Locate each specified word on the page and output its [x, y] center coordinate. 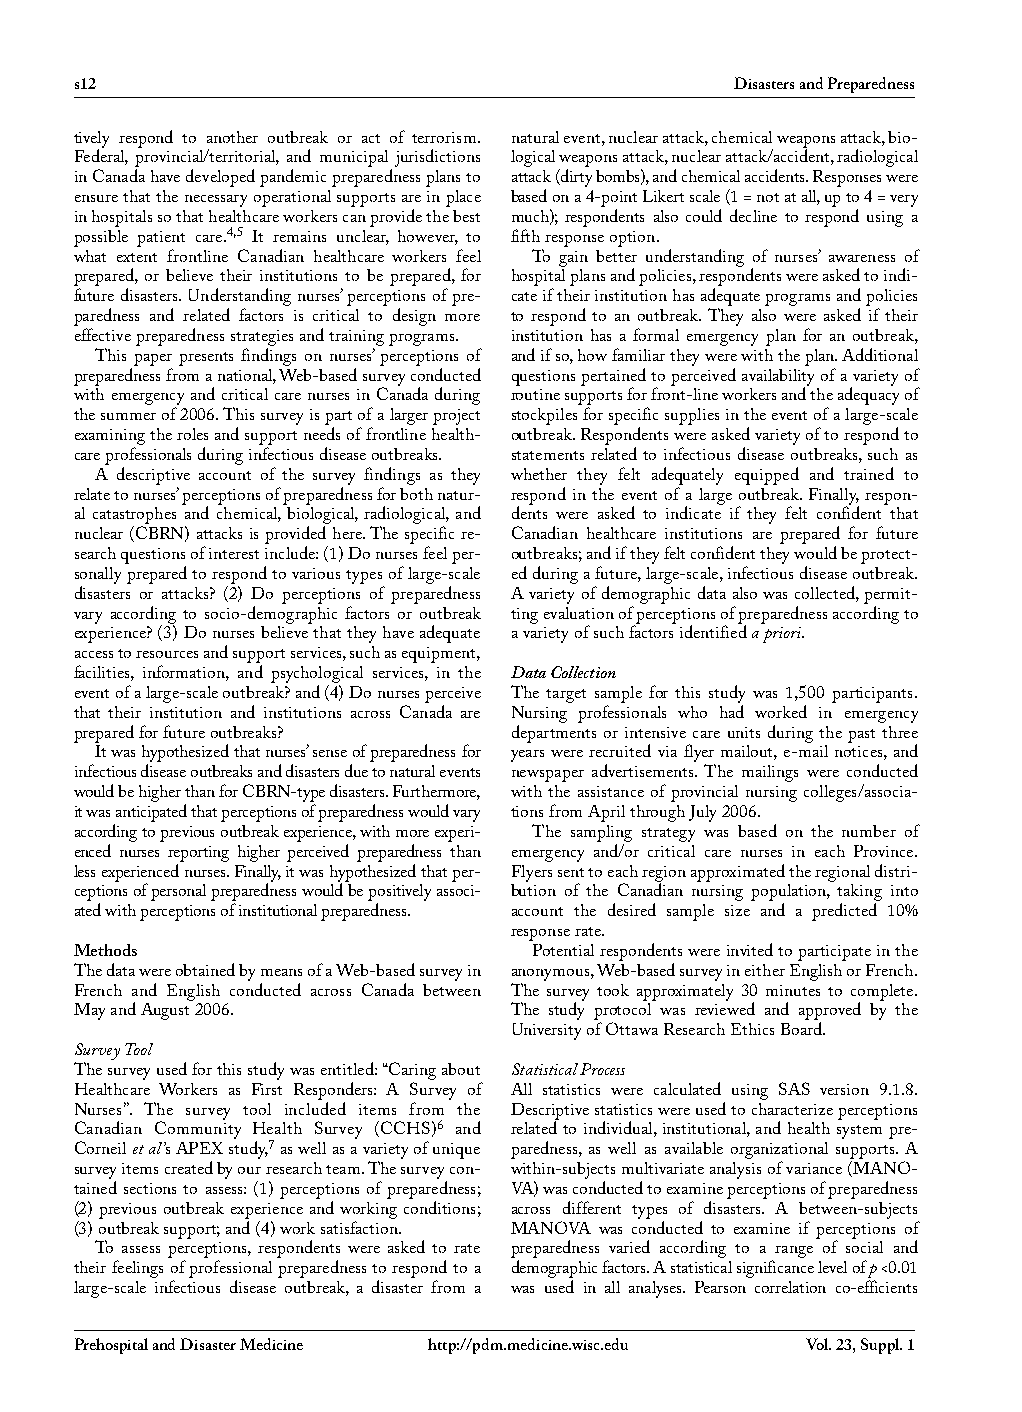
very [904, 201]
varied [629, 1246]
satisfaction [360, 1227]
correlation [790, 1287]
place [463, 198]
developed [220, 178]
